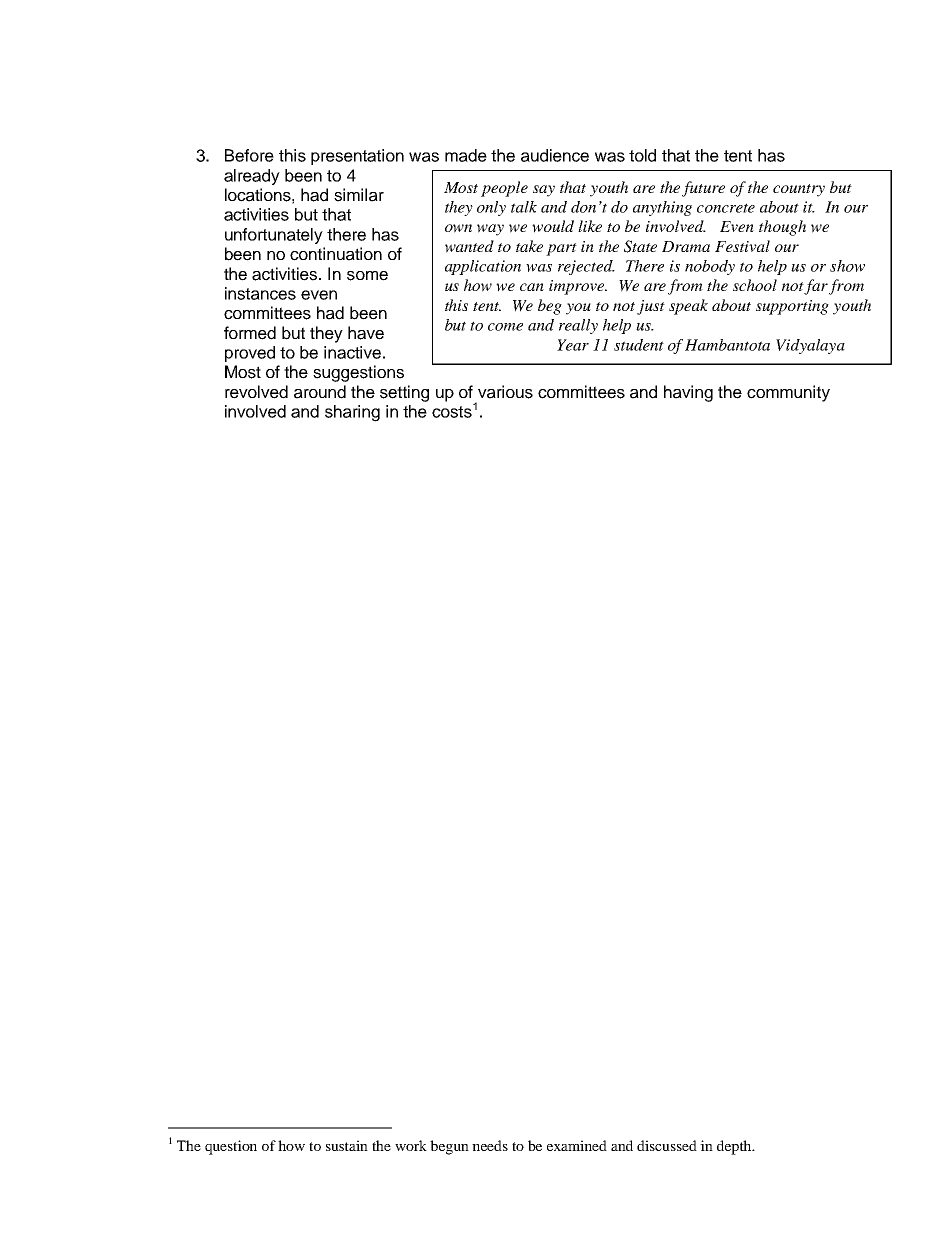 The width and height of the screenshot is (952, 1233). I want to click on sharing, so click(352, 413).
